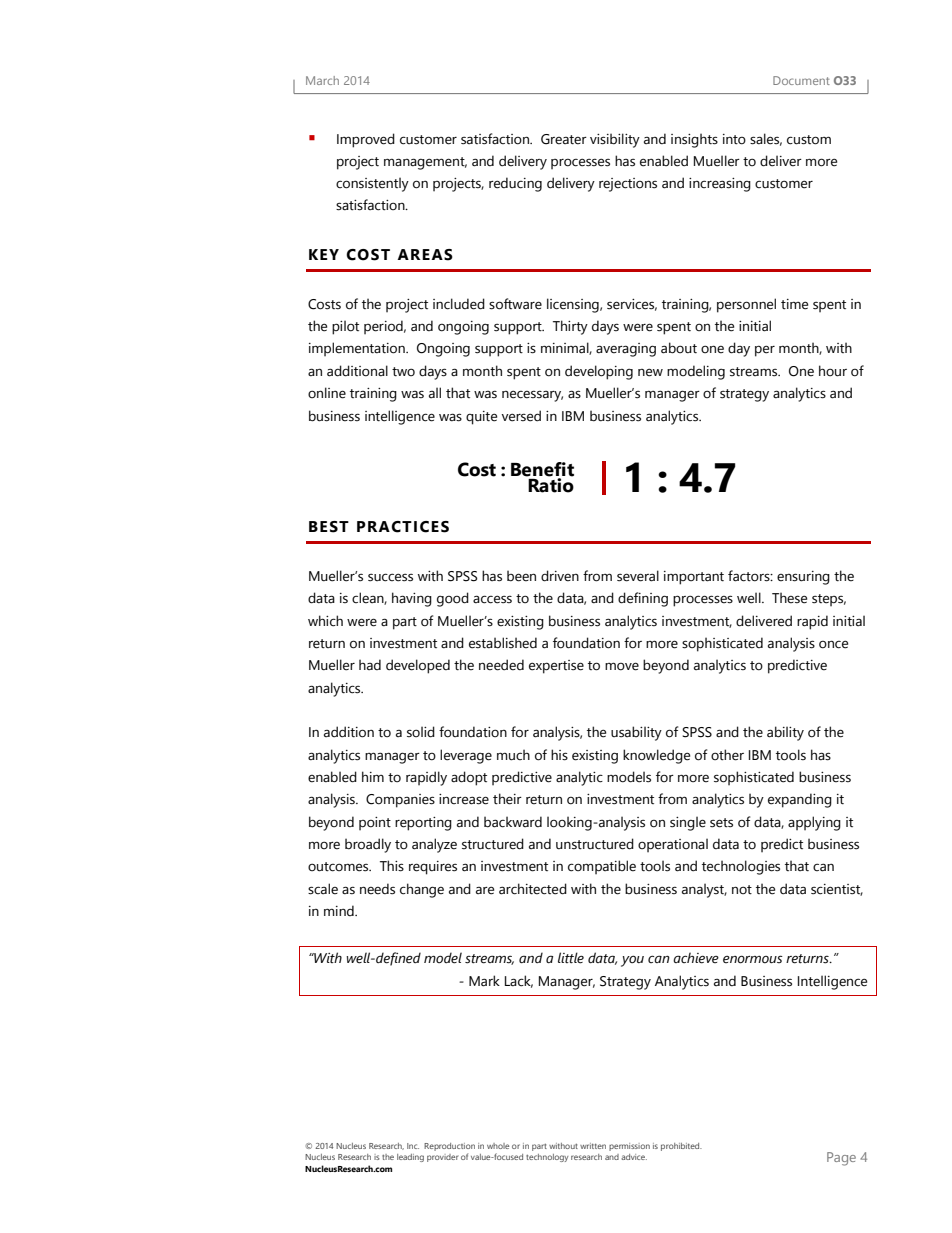  What do you see at coordinates (345, 327) in the screenshot?
I see `pilot` at bounding box center [345, 327].
